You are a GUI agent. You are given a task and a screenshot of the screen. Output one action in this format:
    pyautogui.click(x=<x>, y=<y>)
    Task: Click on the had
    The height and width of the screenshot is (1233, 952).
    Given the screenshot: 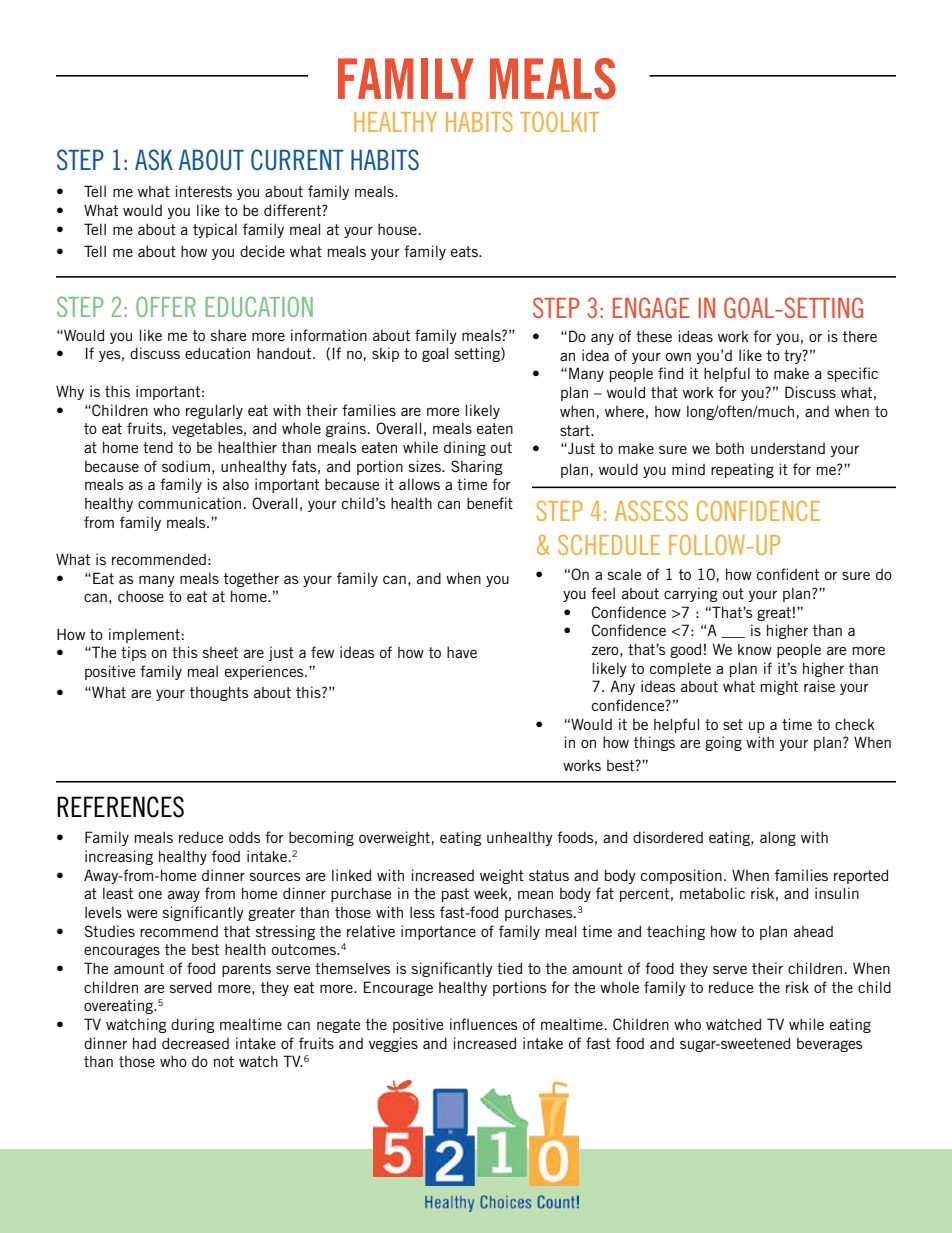 What is the action you would take?
    pyautogui.click(x=144, y=1043)
